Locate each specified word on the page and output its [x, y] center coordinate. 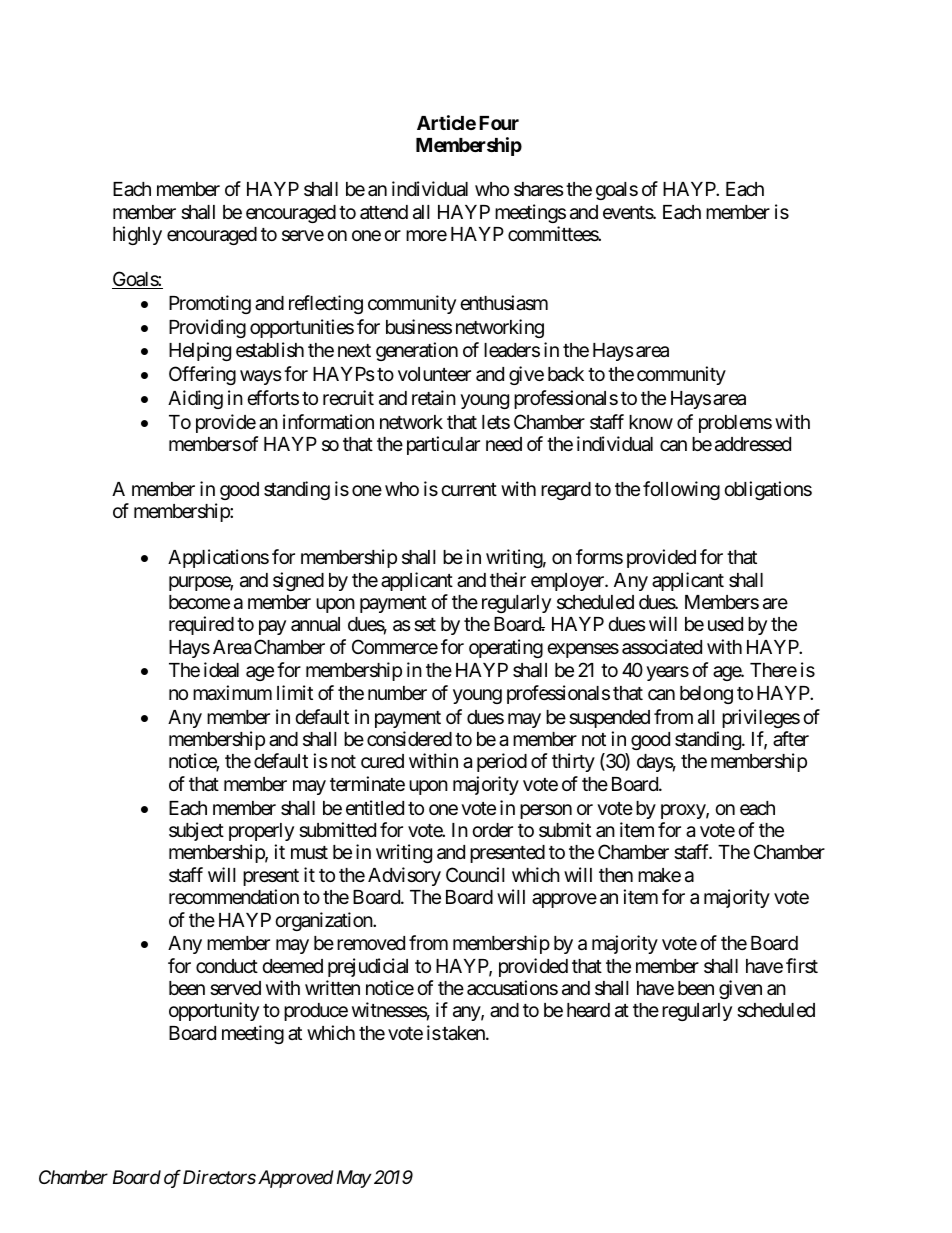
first [802, 965]
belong [706, 695]
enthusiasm [504, 303]
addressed [753, 444]
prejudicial [368, 967]
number [397, 693]
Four [499, 123]
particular [443, 445]
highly [137, 235]
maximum [232, 693]
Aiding [195, 399]
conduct [227, 966]
